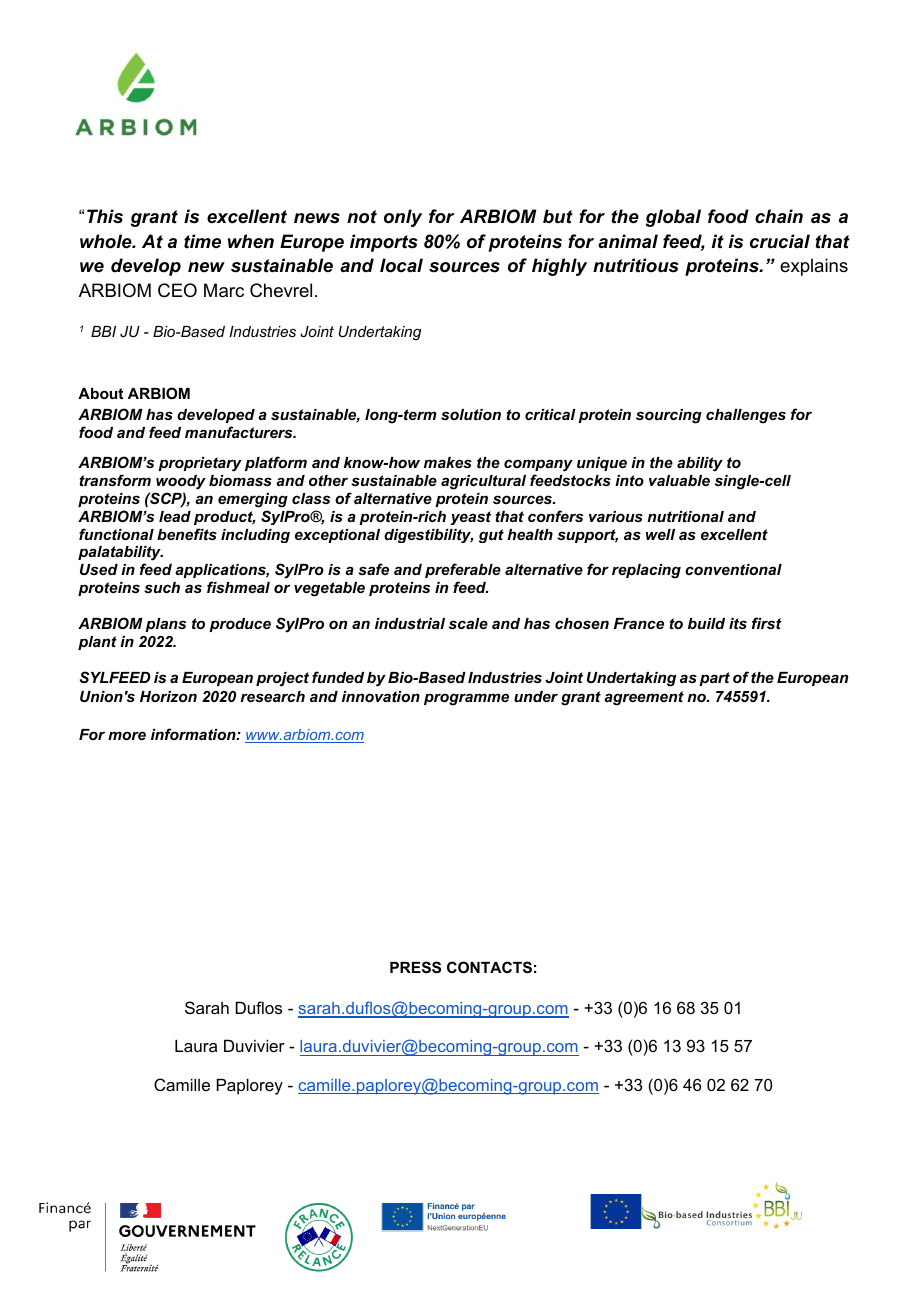 The width and height of the screenshot is (924, 1307). I want to click on PRESS, so click(415, 967).
